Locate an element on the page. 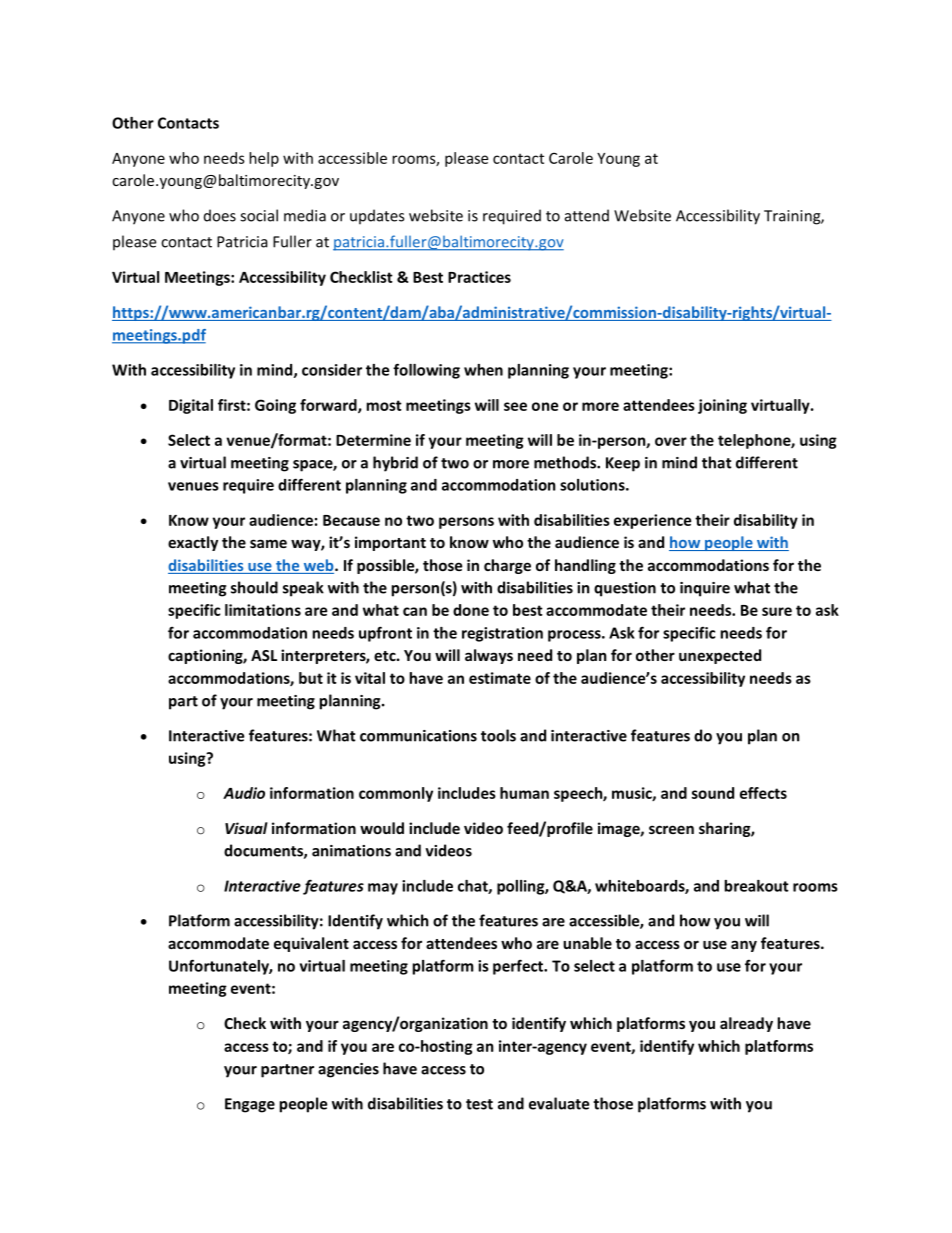 The height and width of the image is (1233, 952). same is located at coordinates (268, 543).
